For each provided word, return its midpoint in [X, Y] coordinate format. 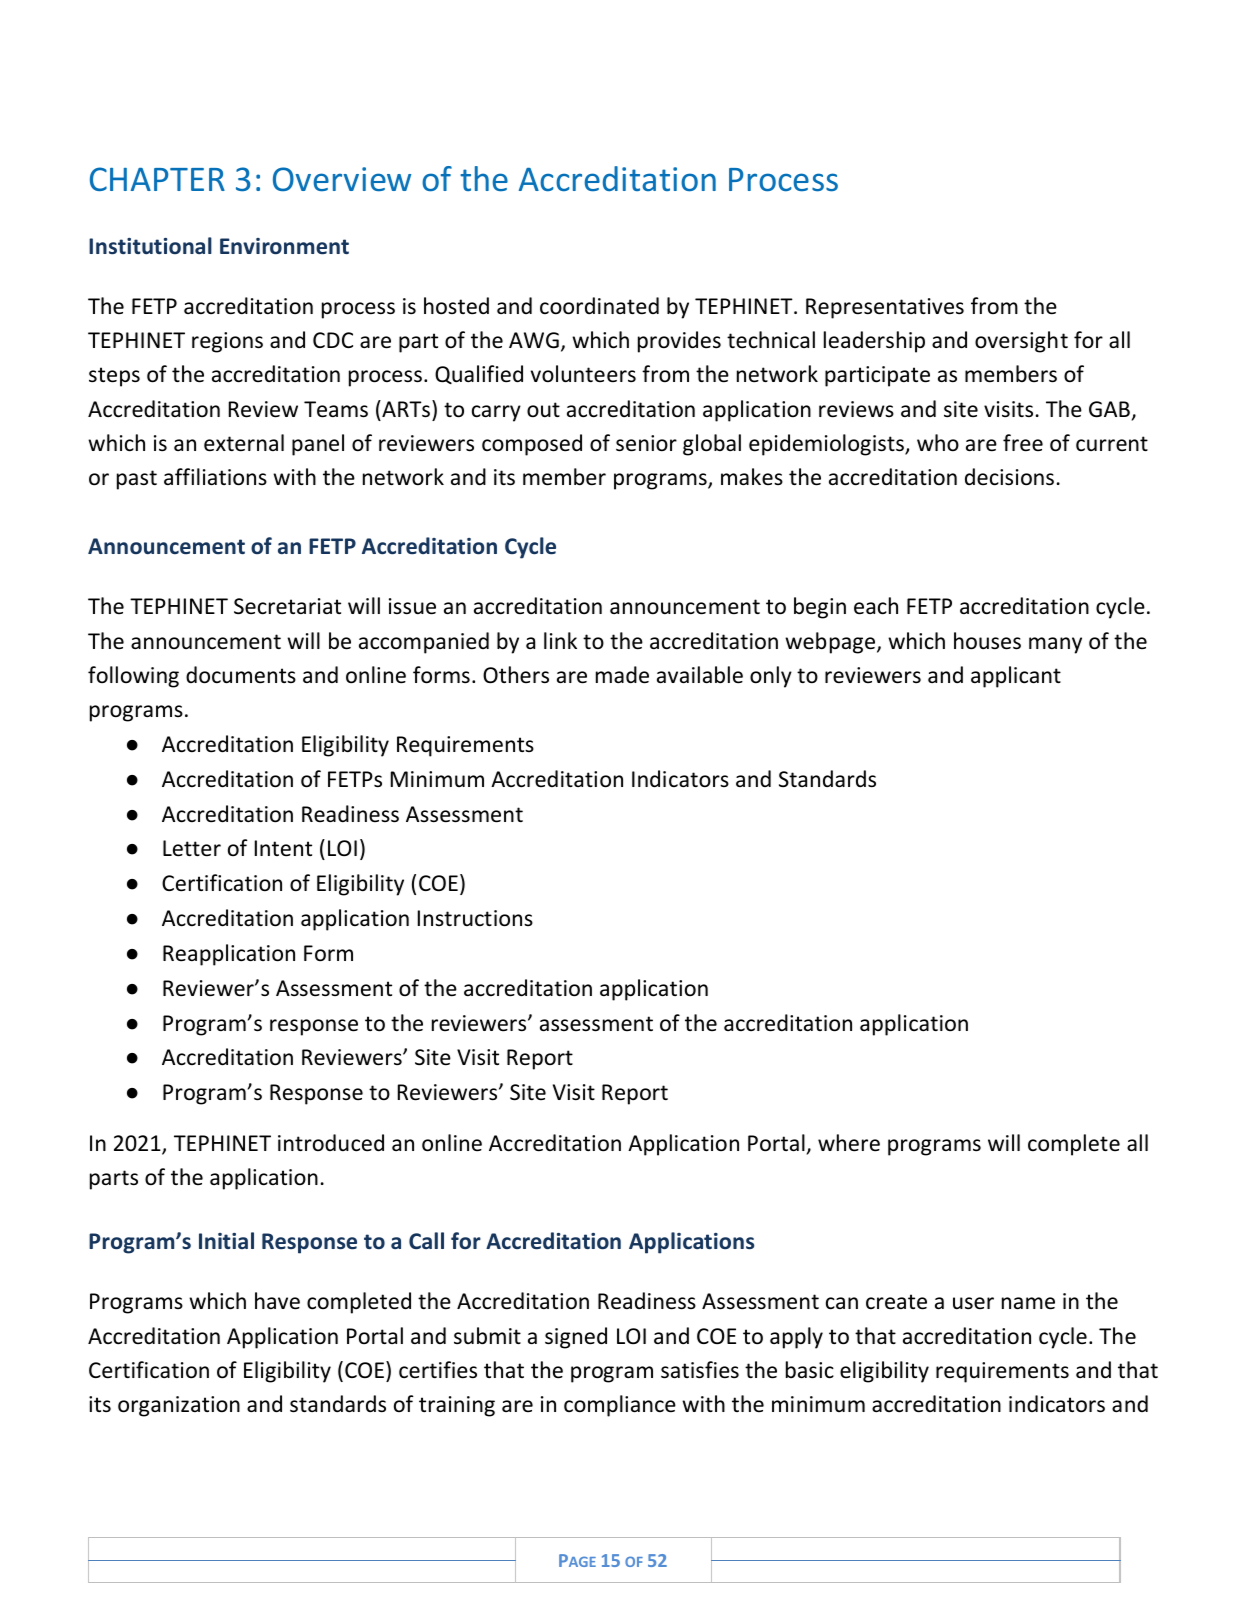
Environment [284, 246]
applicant [1016, 677]
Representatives [885, 308]
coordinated [599, 306]
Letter [192, 848]
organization [179, 1406]
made [622, 675]
